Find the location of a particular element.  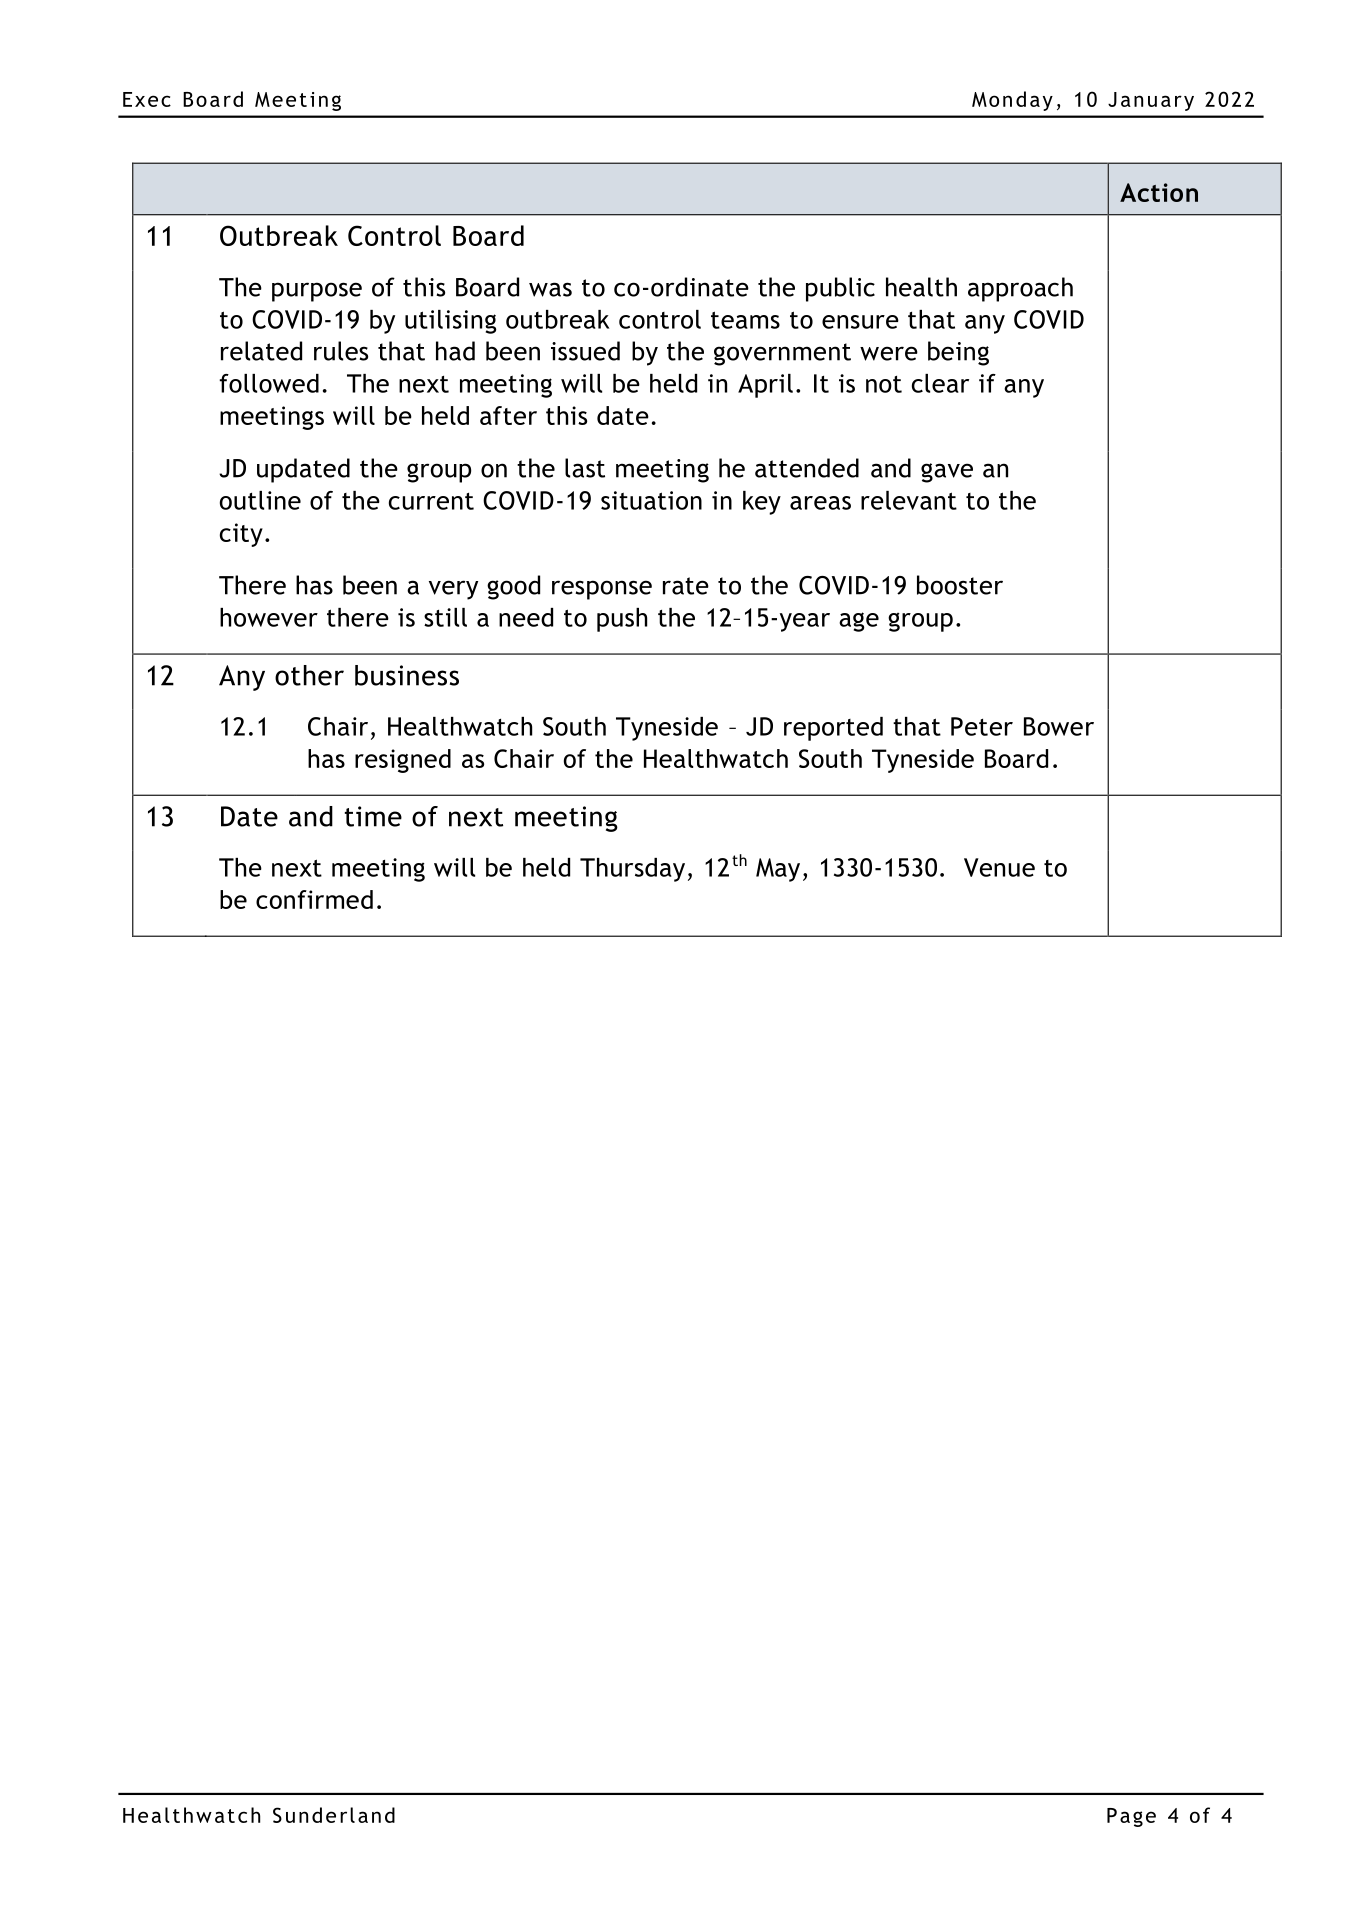

Sunderland is located at coordinates (334, 1815).
